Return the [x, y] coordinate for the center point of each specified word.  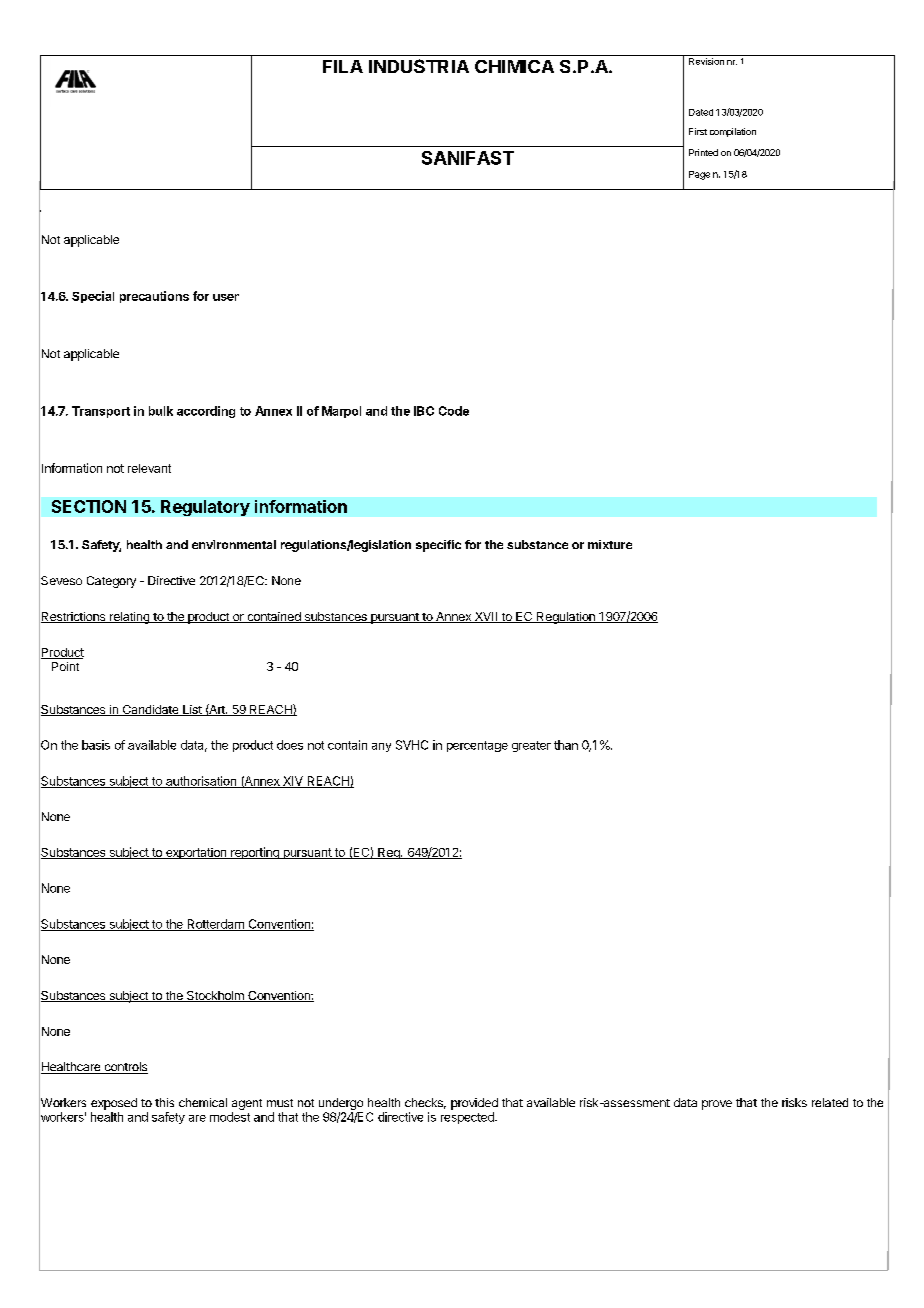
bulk [161, 411]
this [164, 1102]
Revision [706, 61]
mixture [610, 544]
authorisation [201, 782]
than [566, 745]
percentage [477, 746]
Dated [701, 112]
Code [454, 411]
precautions [154, 297]
